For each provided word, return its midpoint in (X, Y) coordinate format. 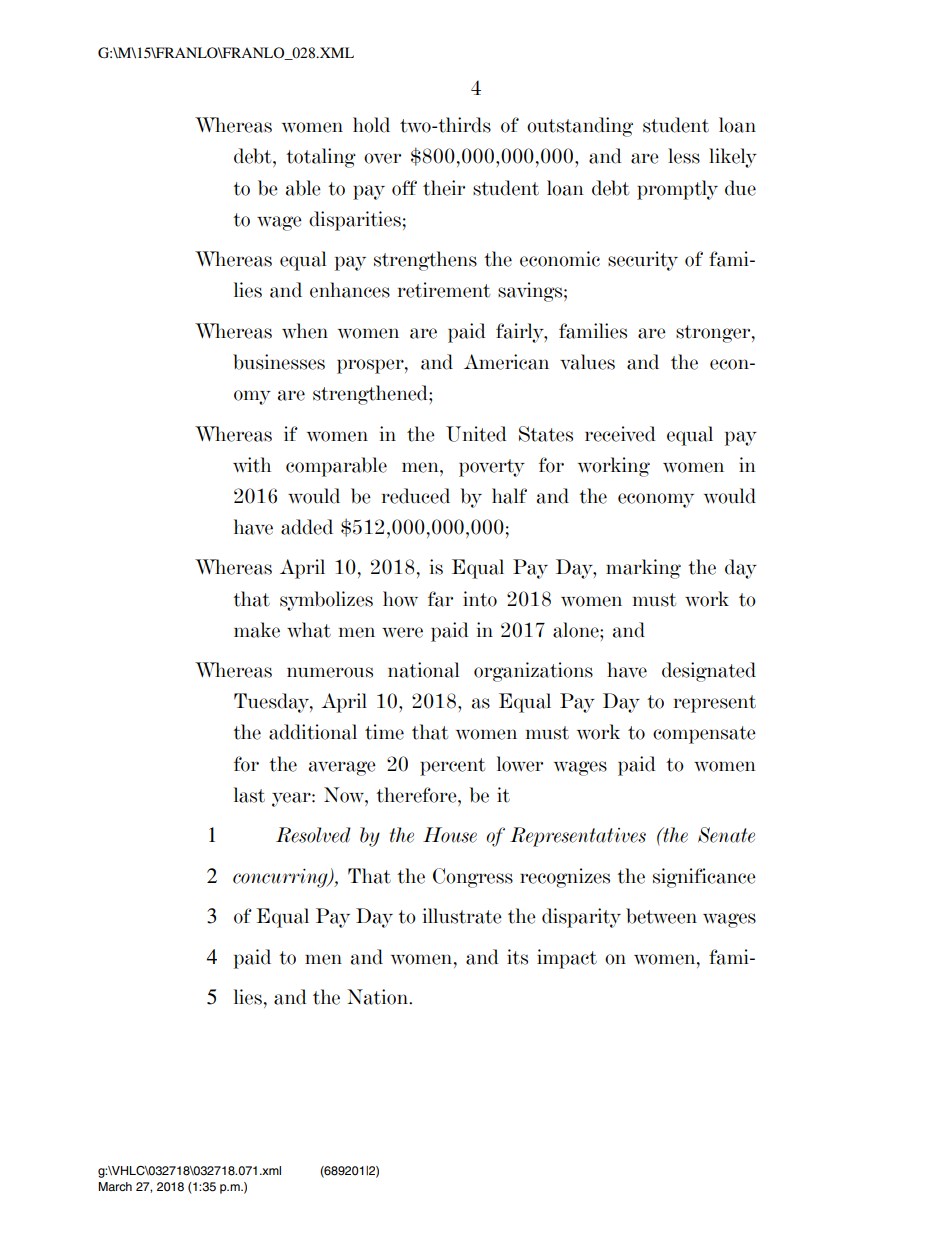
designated (709, 672)
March (115, 1186)
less (684, 156)
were (402, 632)
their (444, 188)
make (257, 630)
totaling (321, 158)
